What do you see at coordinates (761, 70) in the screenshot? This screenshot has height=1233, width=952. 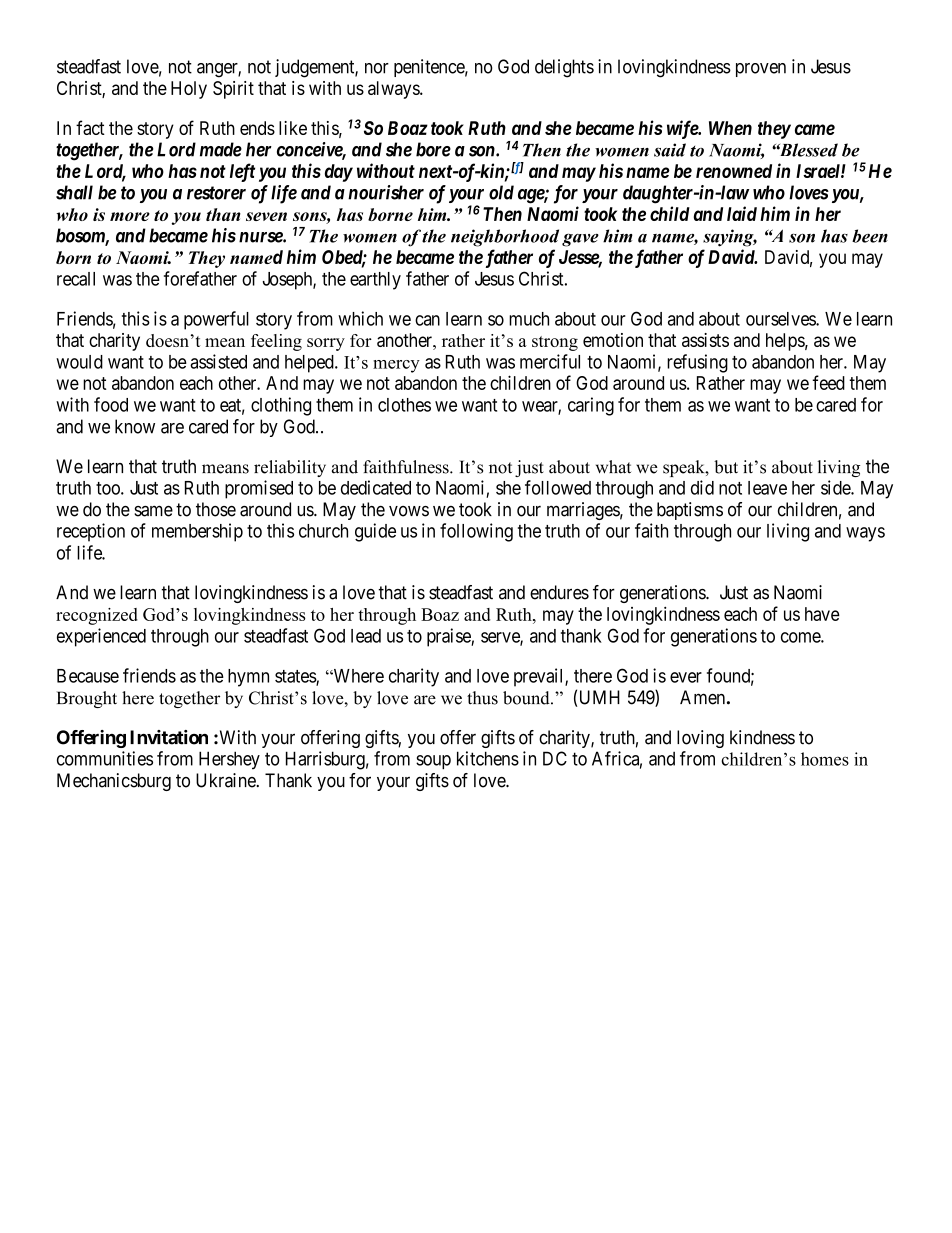 I see `proven` at bounding box center [761, 70].
